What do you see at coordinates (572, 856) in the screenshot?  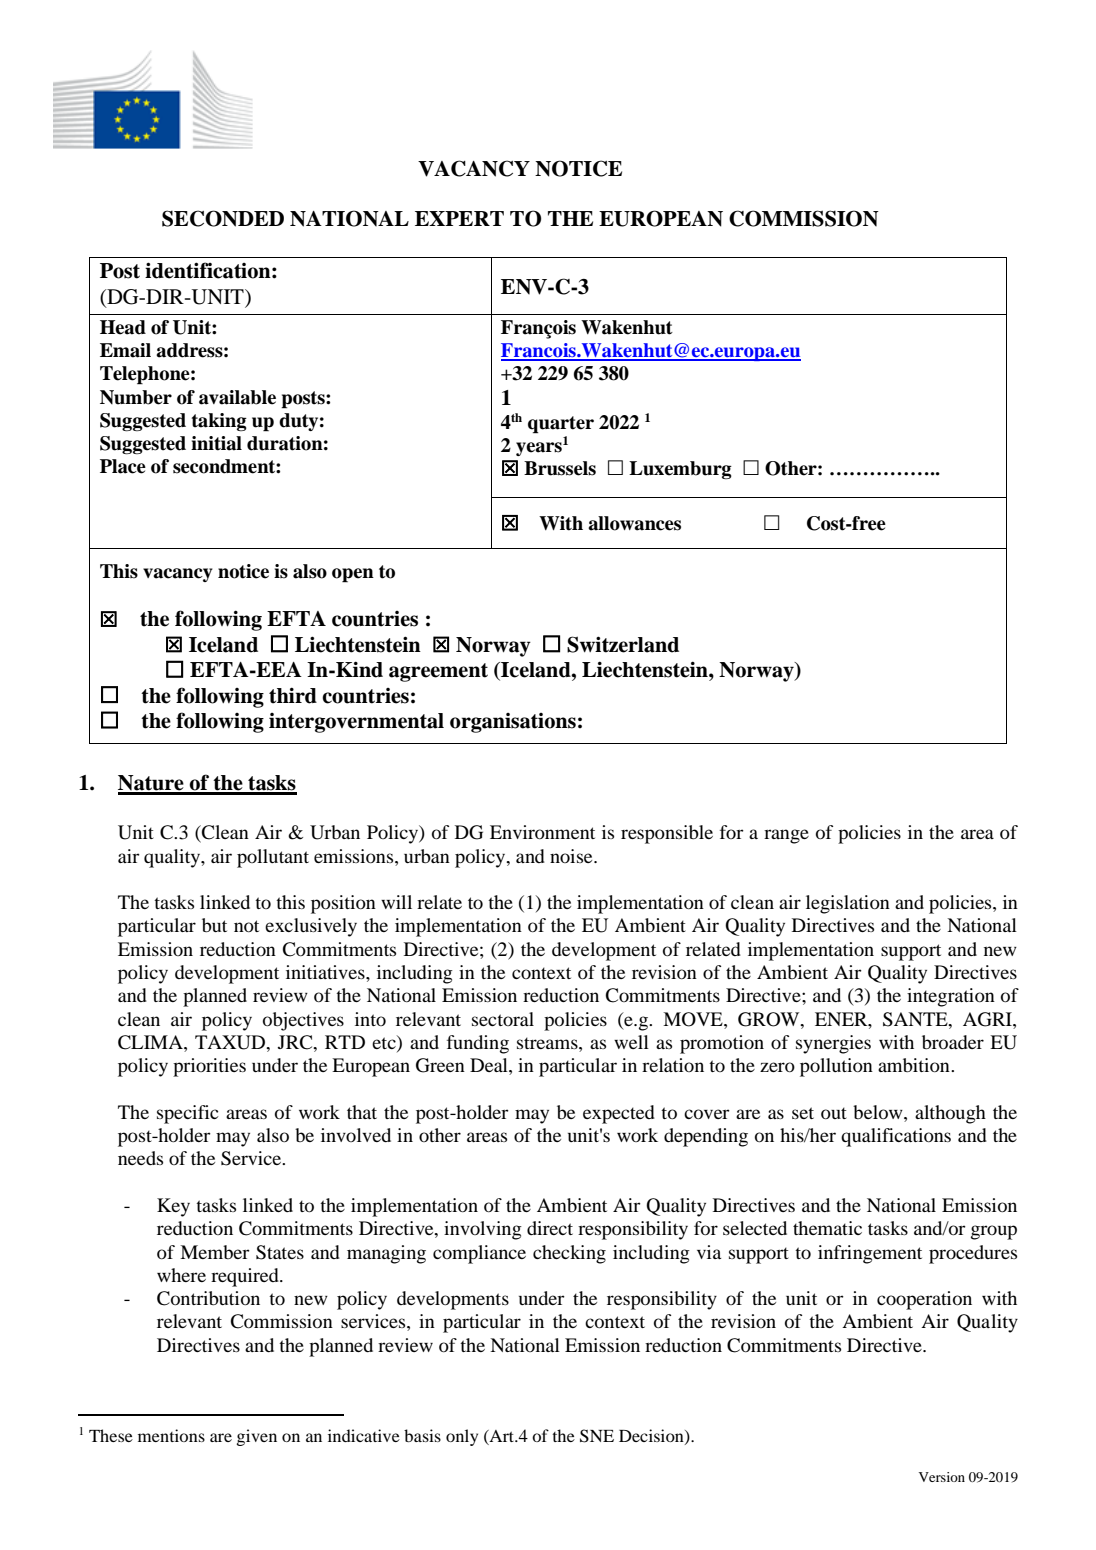 I see `noise` at bounding box center [572, 856].
